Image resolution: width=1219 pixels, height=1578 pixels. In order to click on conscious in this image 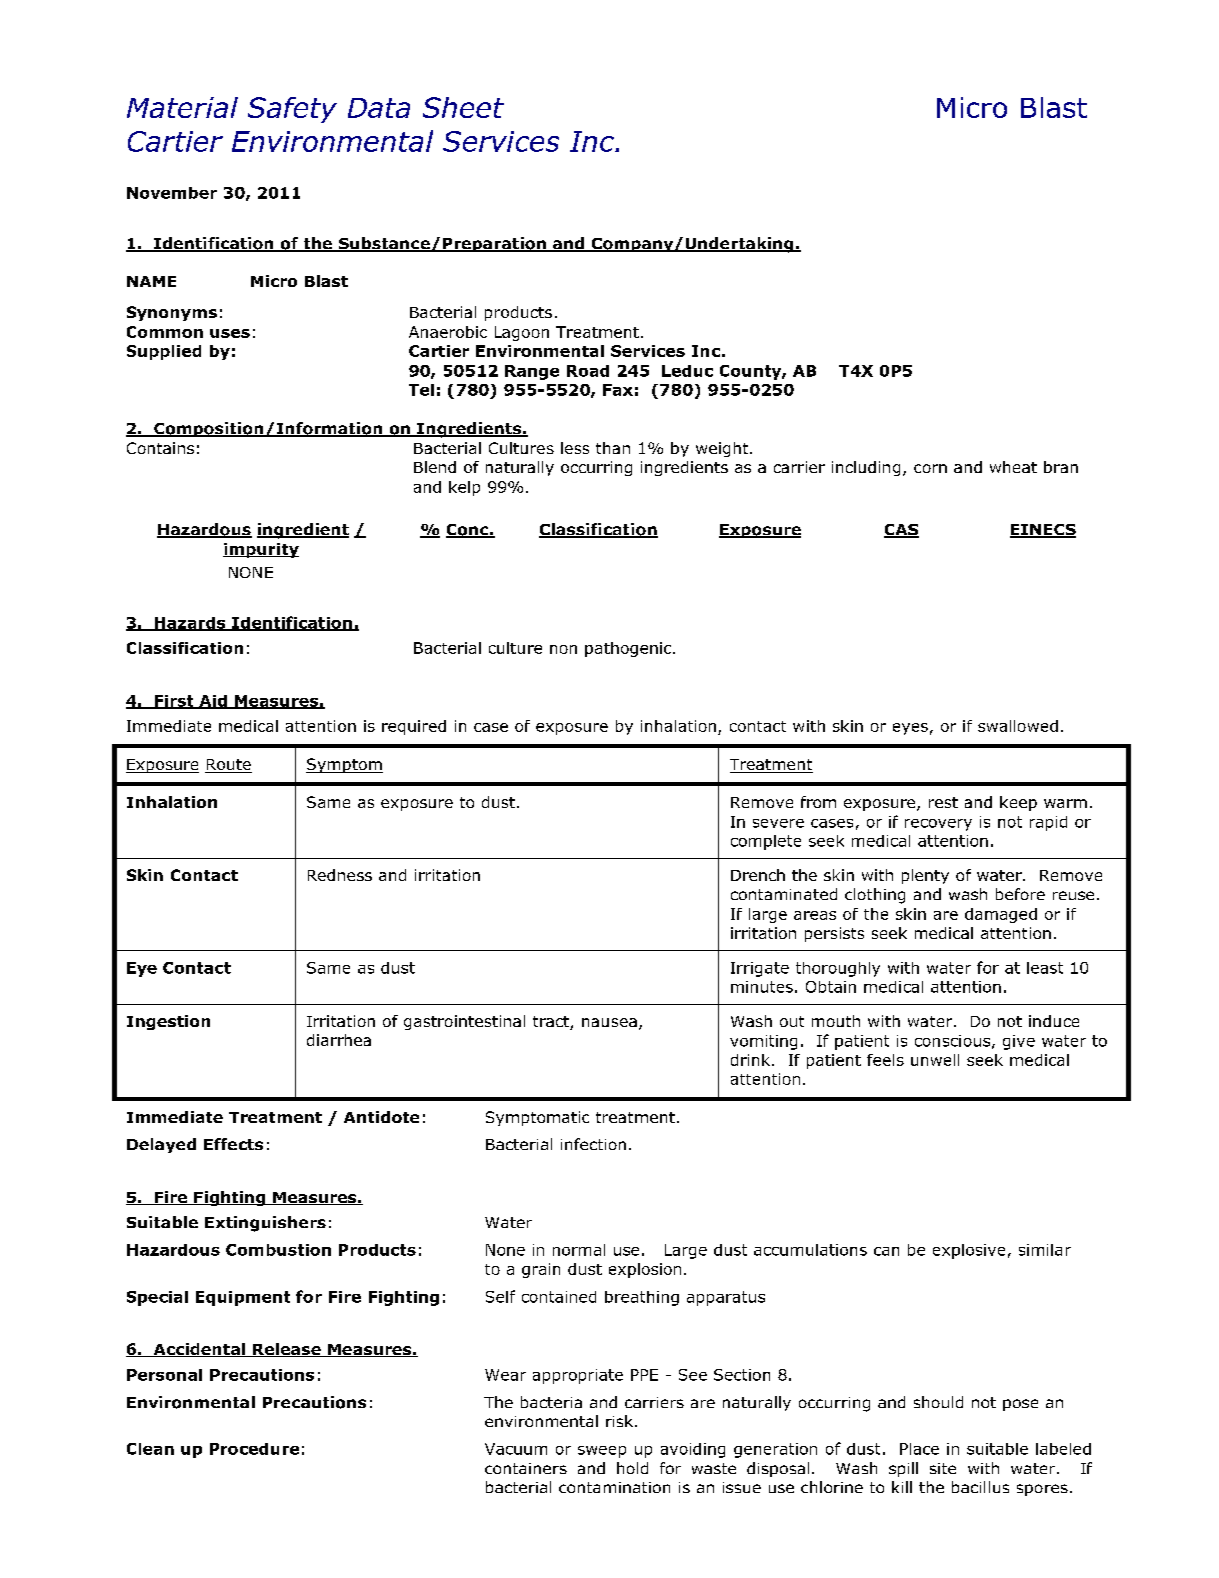, I will do `click(952, 1041)`.
